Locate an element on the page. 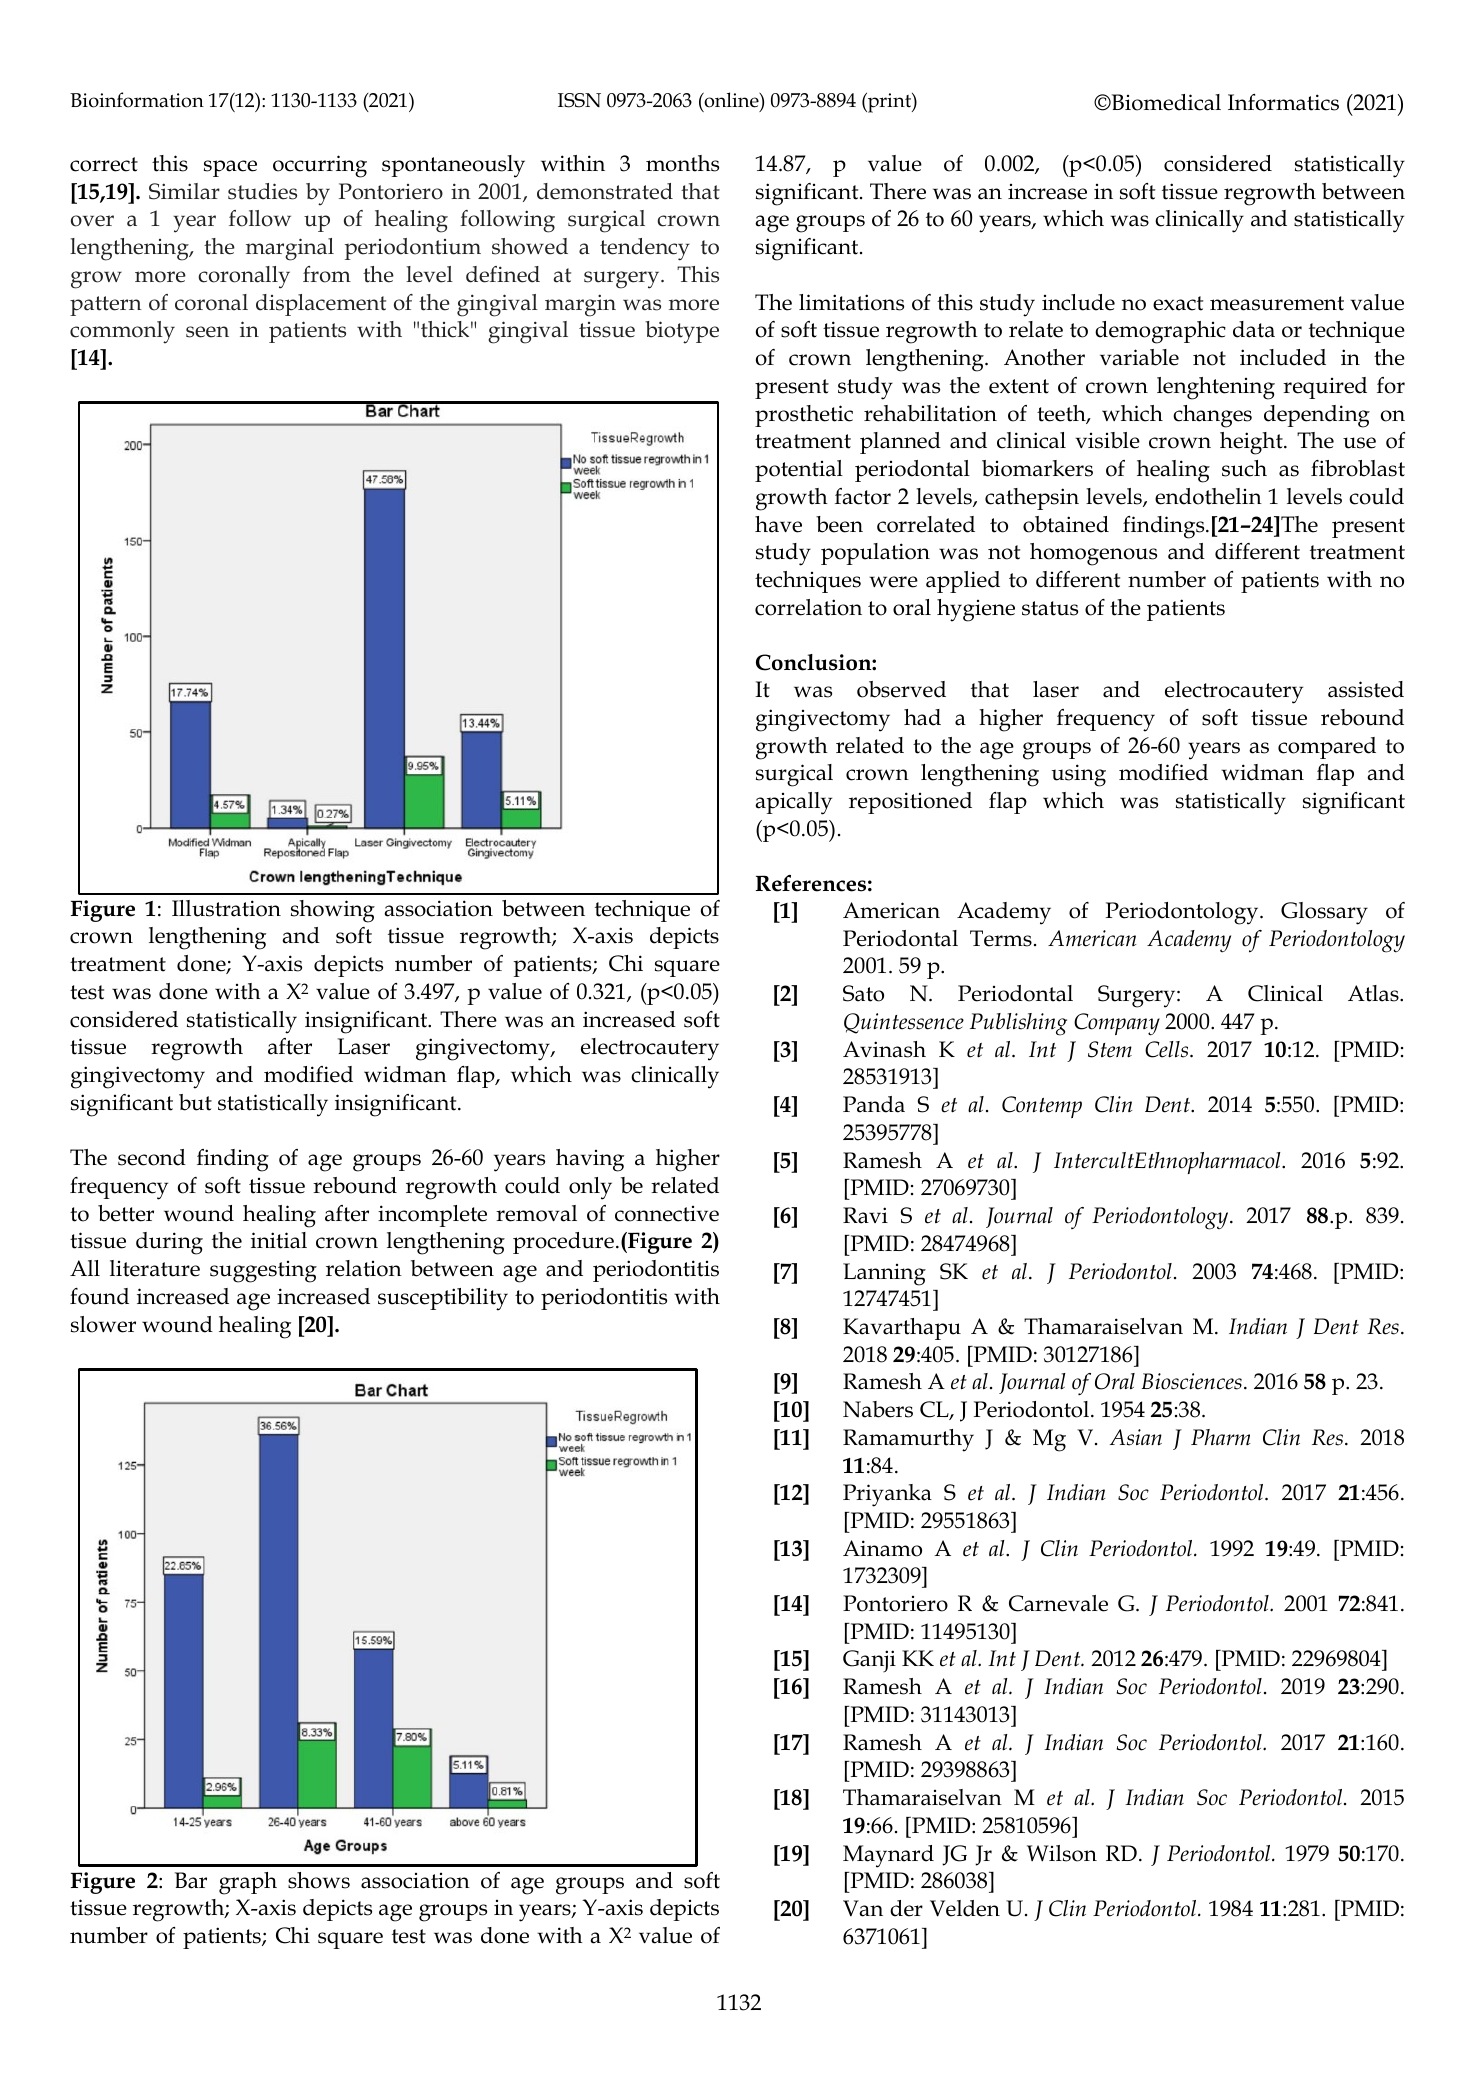 The width and height of the page is (1475, 2087). Sato is located at coordinates (863, 993).
